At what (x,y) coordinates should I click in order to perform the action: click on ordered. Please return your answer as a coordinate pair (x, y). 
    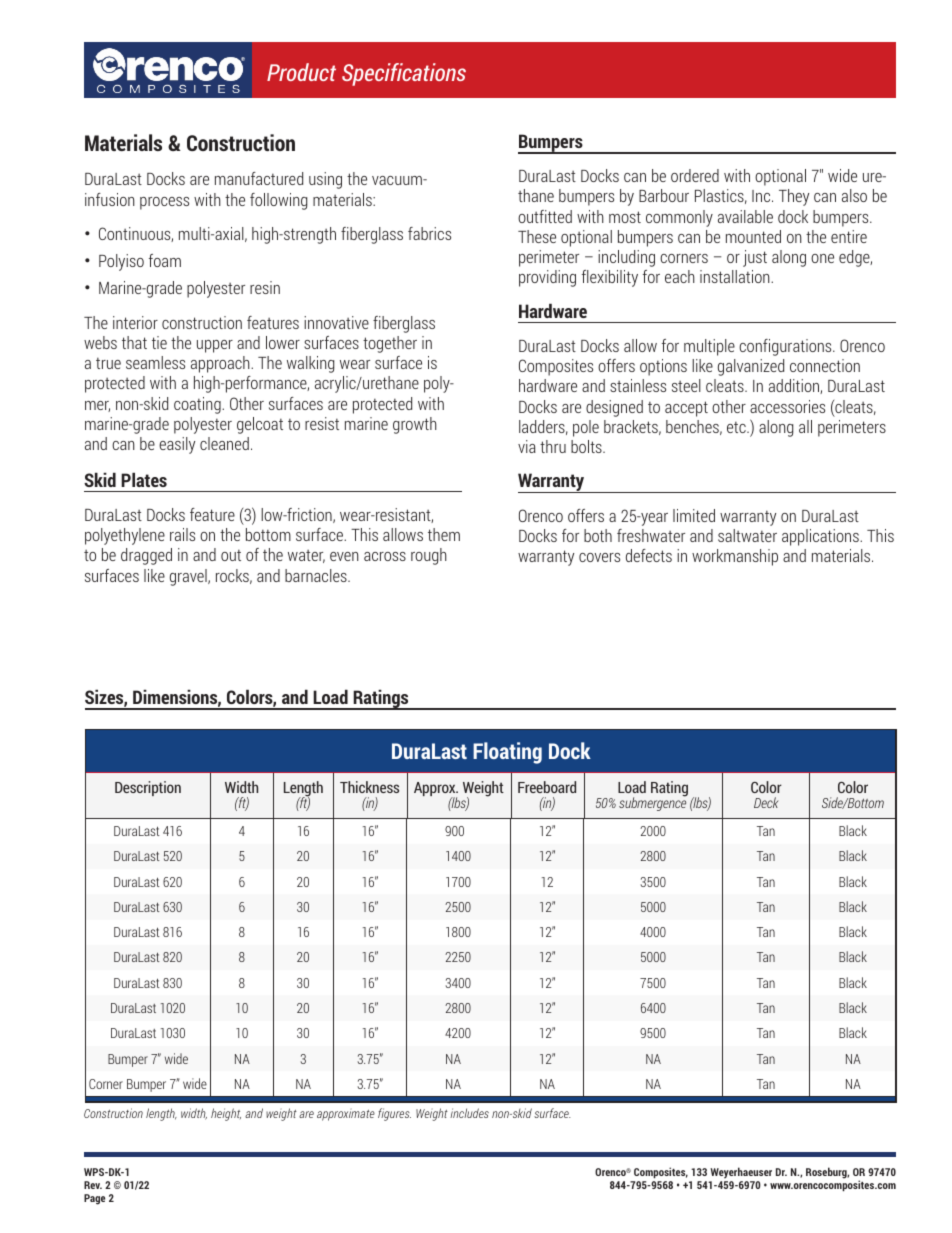
    Looking at the image, I should click on (695, 175).
